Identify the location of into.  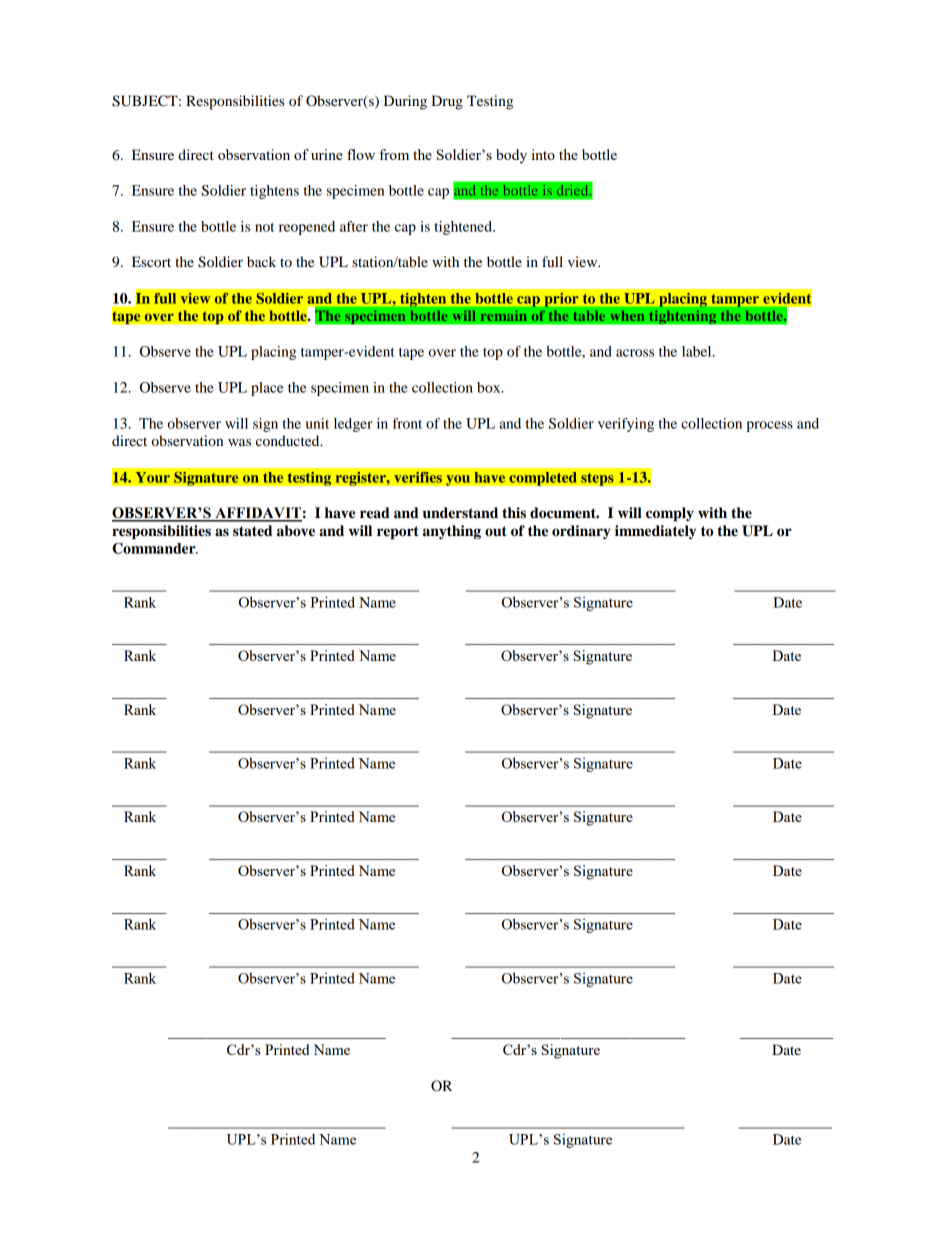
(543, 154).
